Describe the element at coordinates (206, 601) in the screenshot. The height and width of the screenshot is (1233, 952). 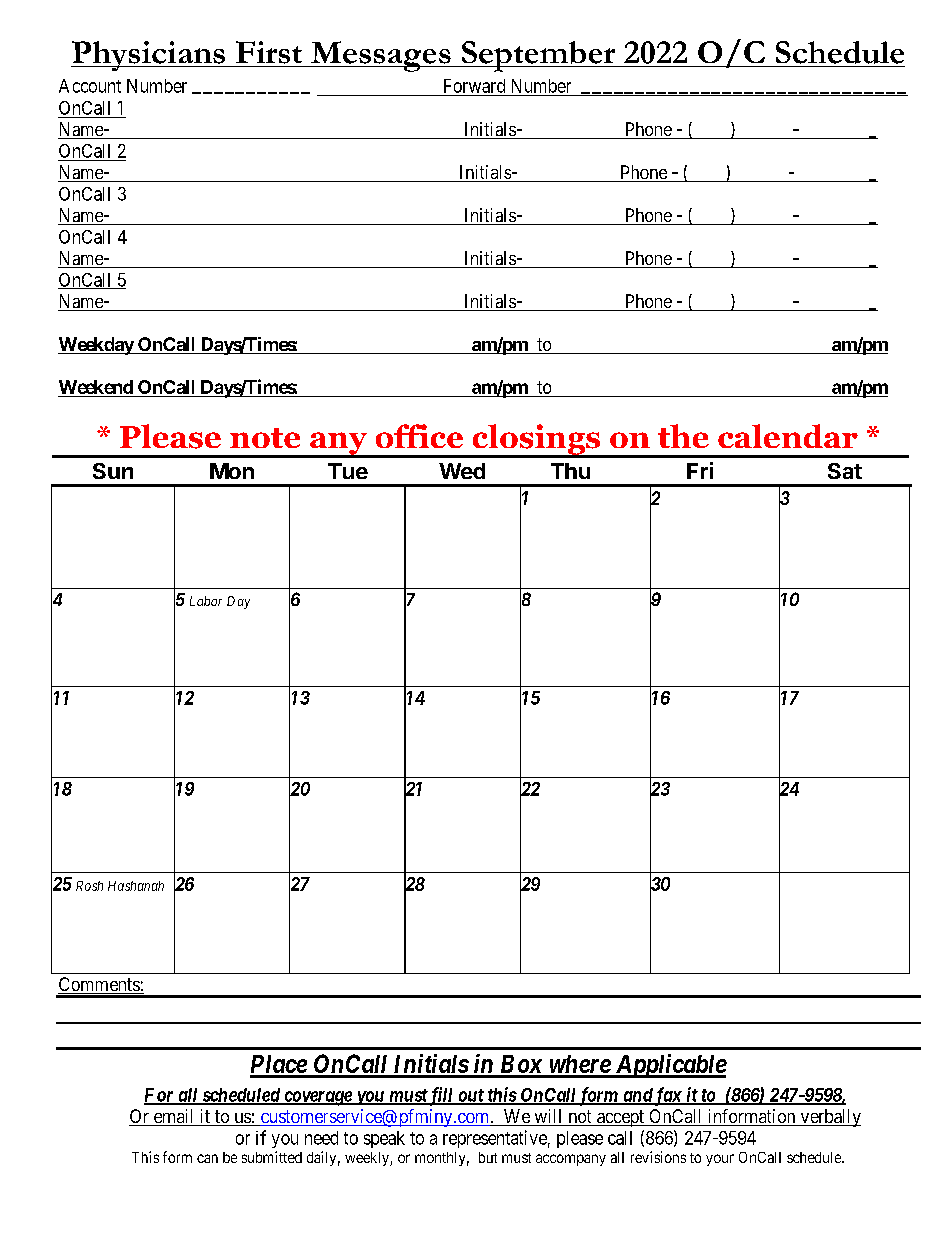
I see `Labor` at that location.
